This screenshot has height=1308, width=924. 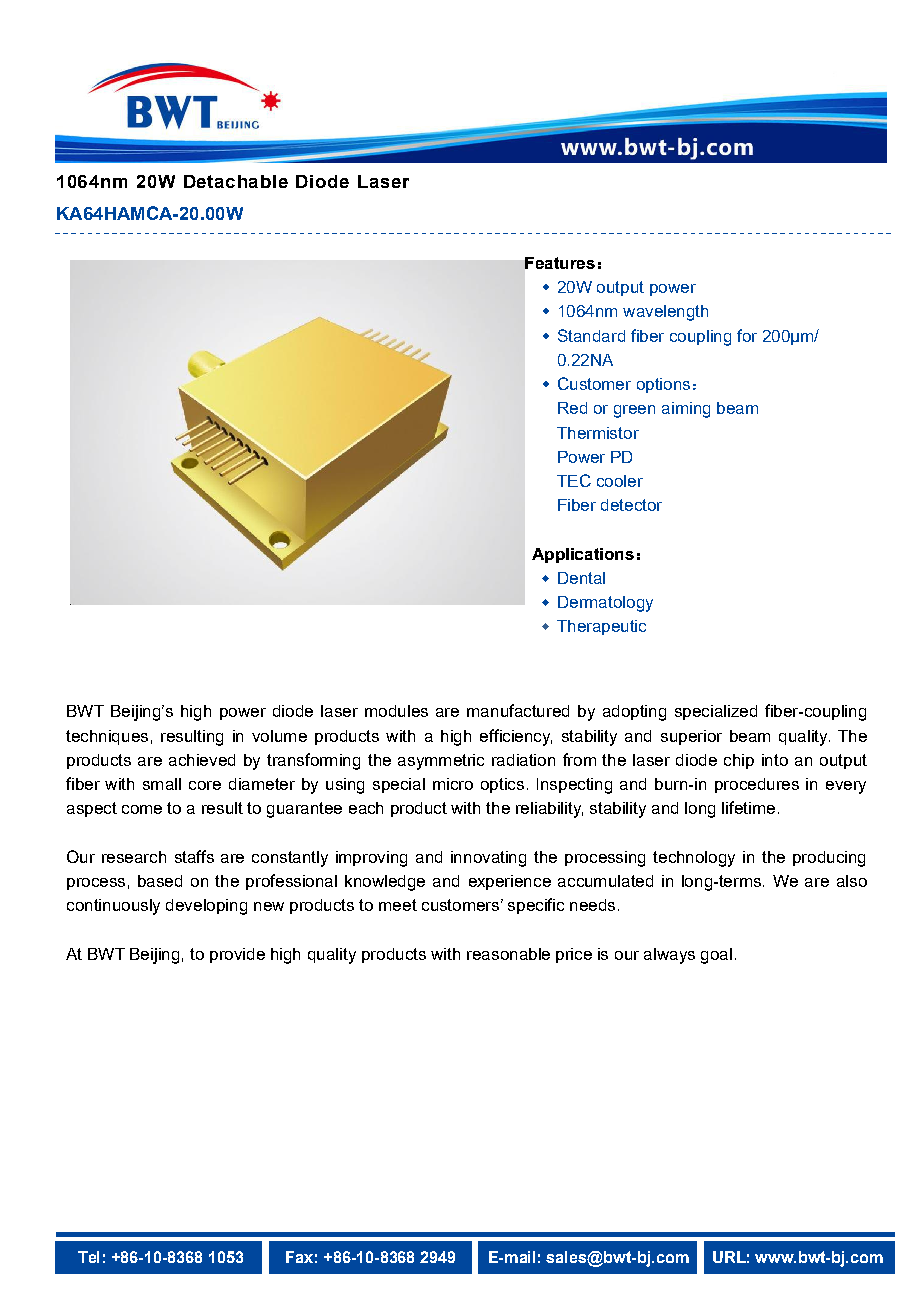 What do you see at coordinates (88, 1257) in the screenshot?
I see `Tel` at bounding box center [88, 1257].
